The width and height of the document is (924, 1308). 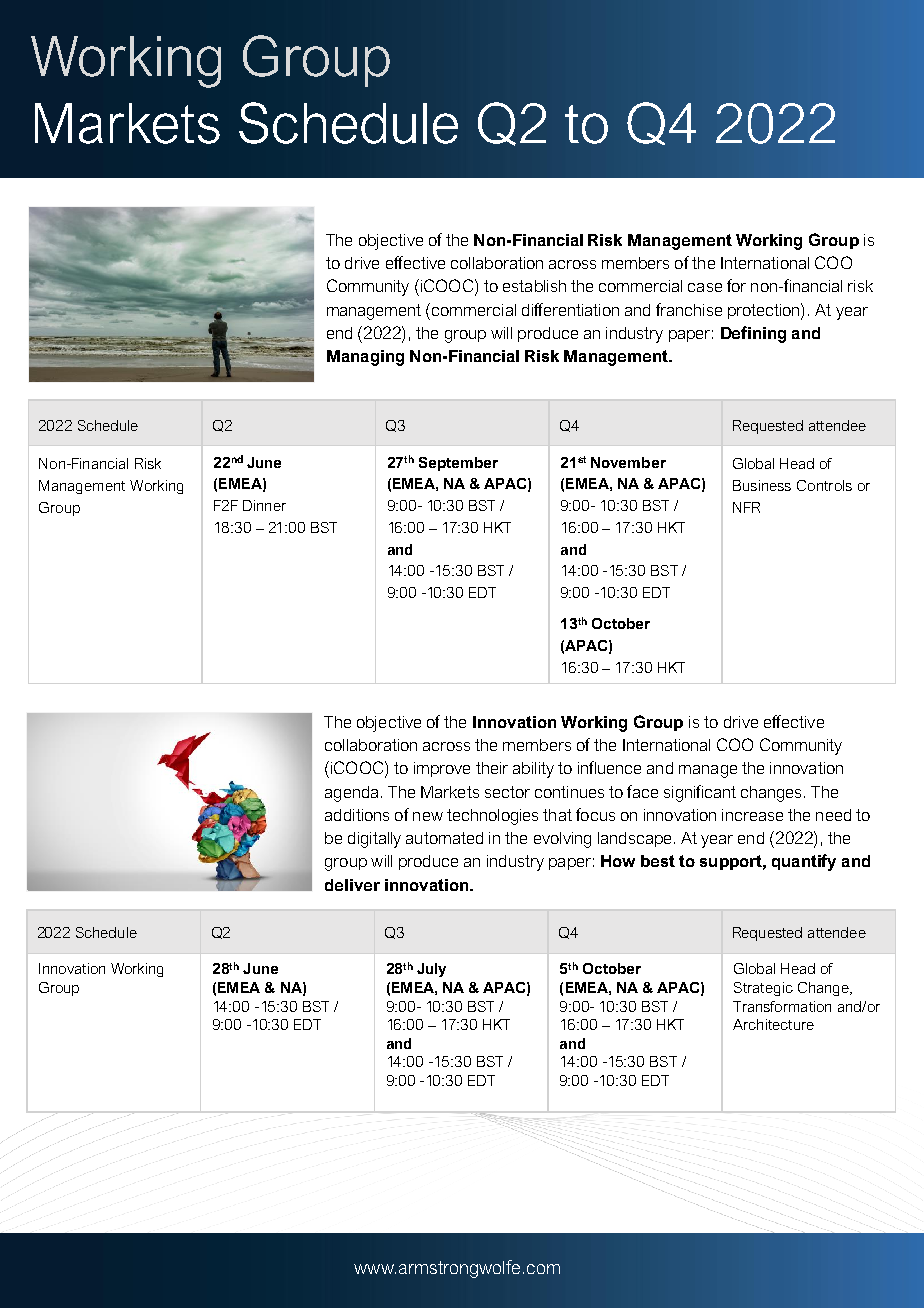 I want to click on Defining, so click(x=753, y=334).
